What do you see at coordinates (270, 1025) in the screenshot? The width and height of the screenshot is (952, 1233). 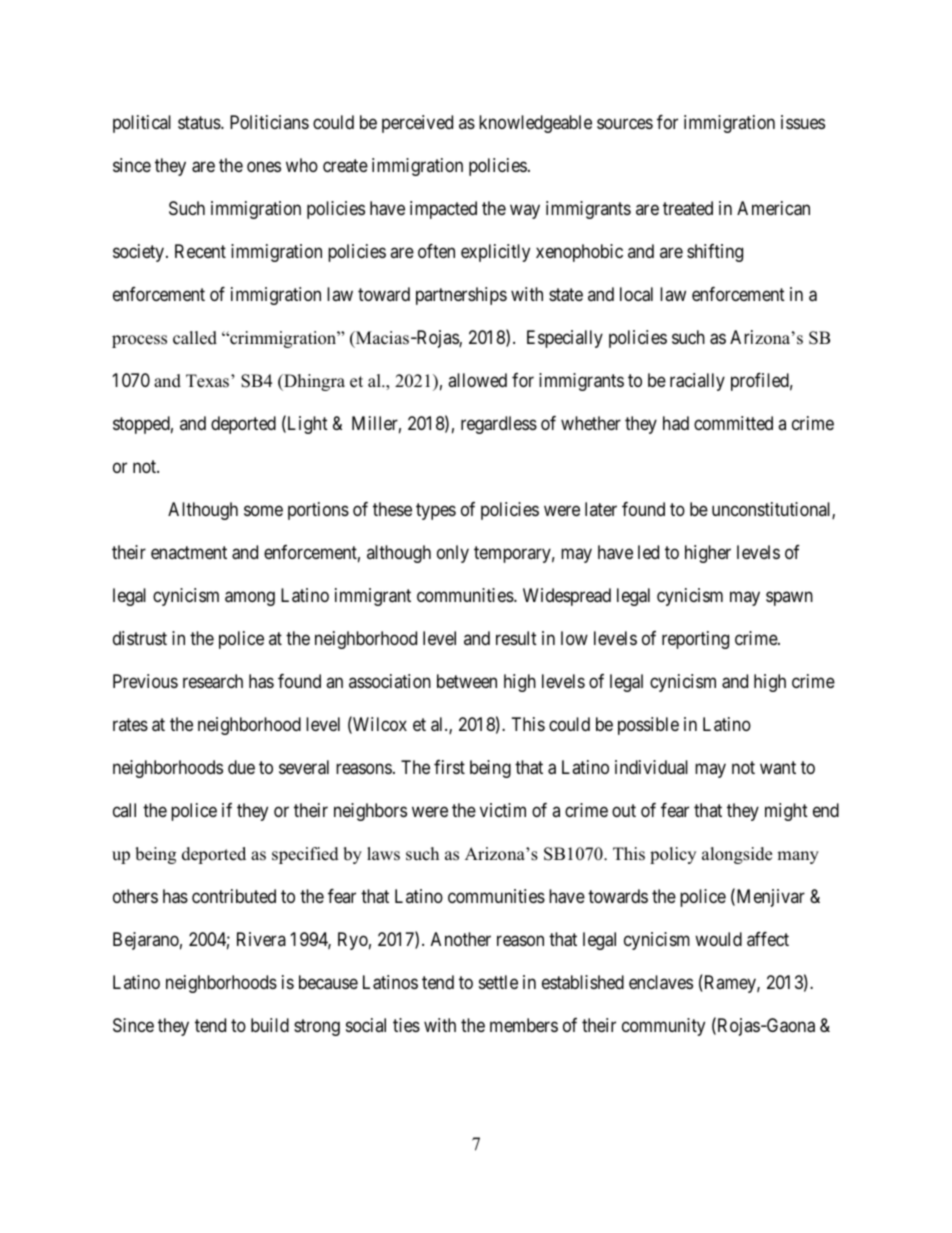 I see `build` at bounding box center [270, 1025].
